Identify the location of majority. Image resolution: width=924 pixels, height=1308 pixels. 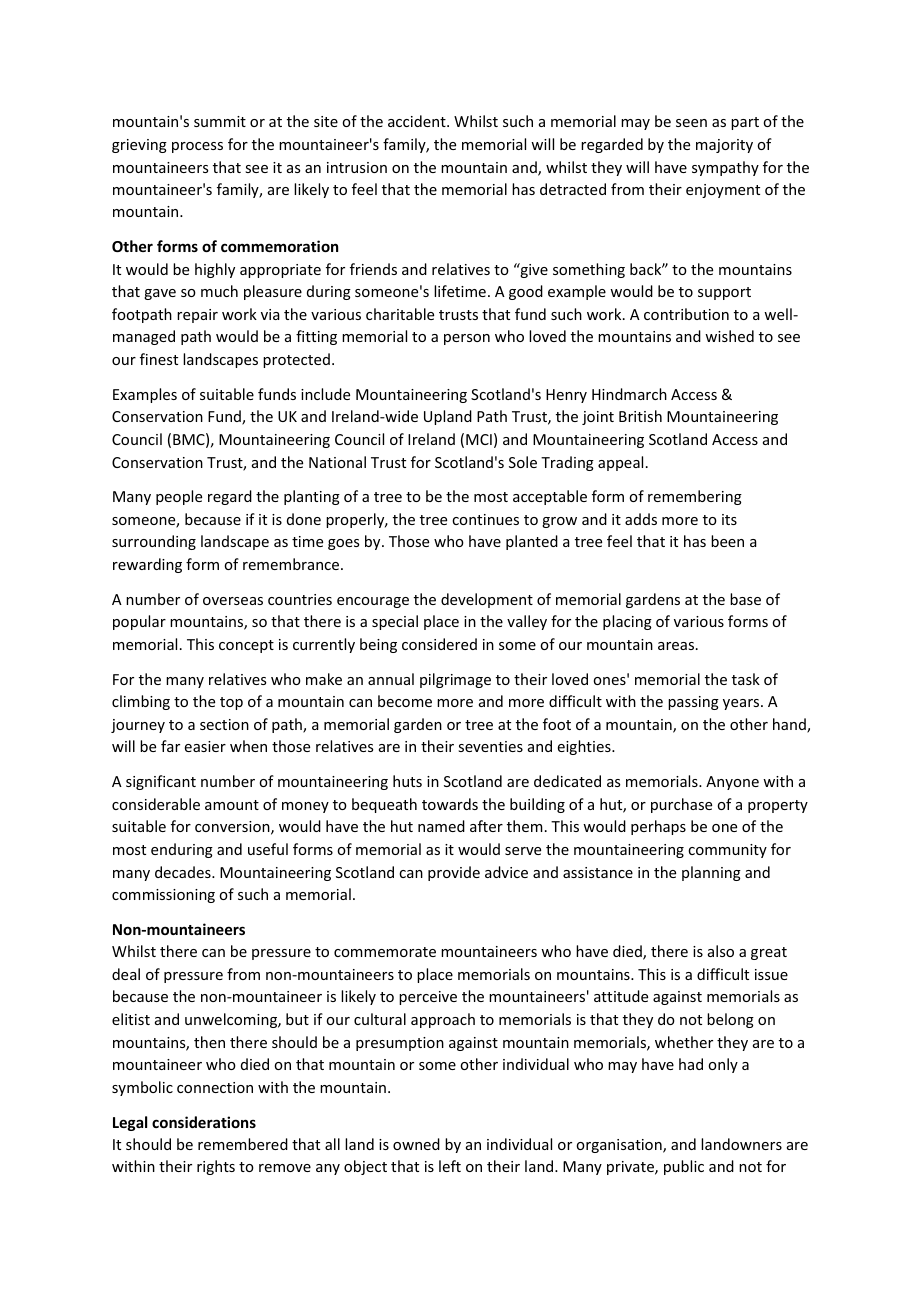
(724, 146).
